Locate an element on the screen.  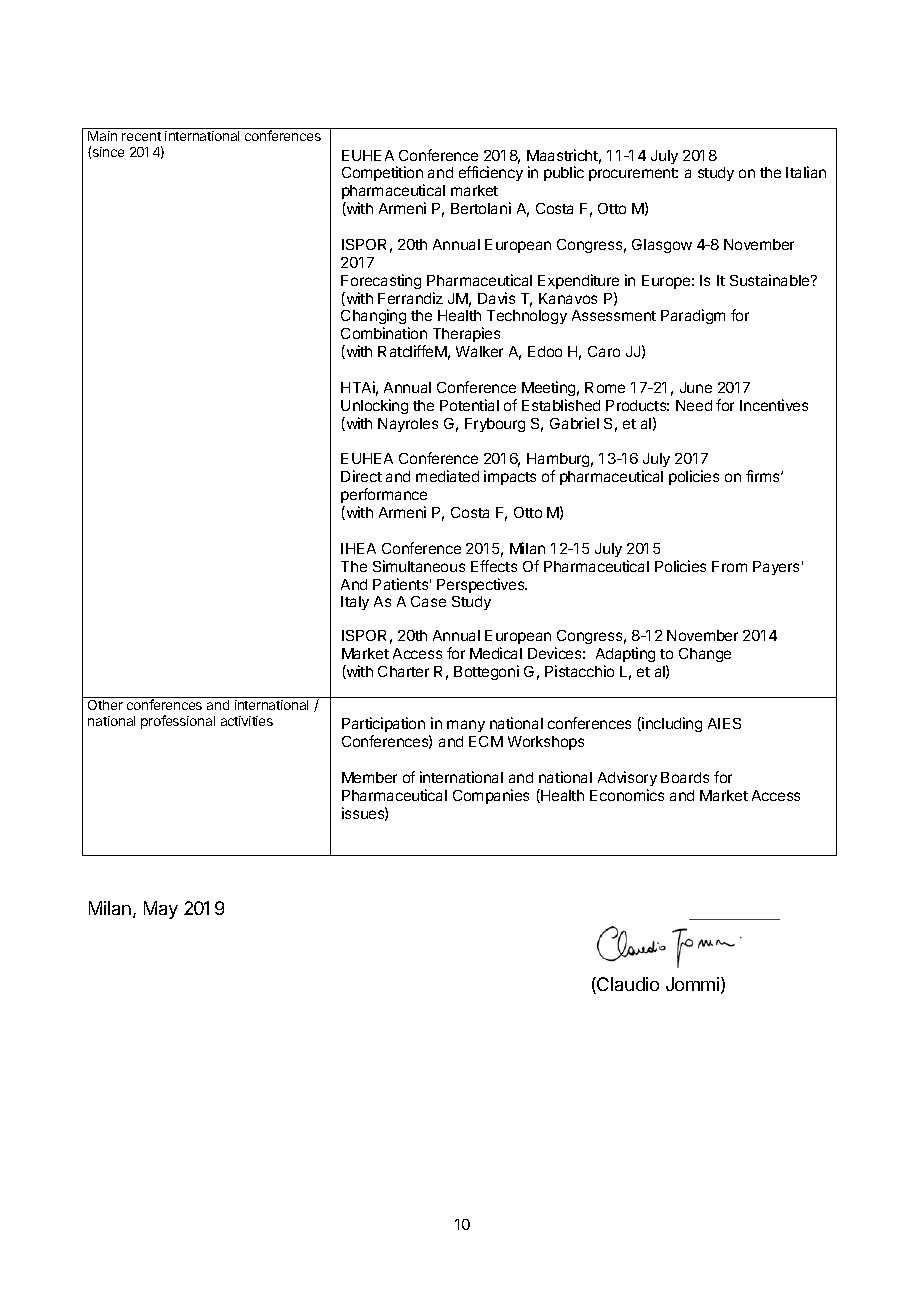
June is located at coordinates (696, 387).
